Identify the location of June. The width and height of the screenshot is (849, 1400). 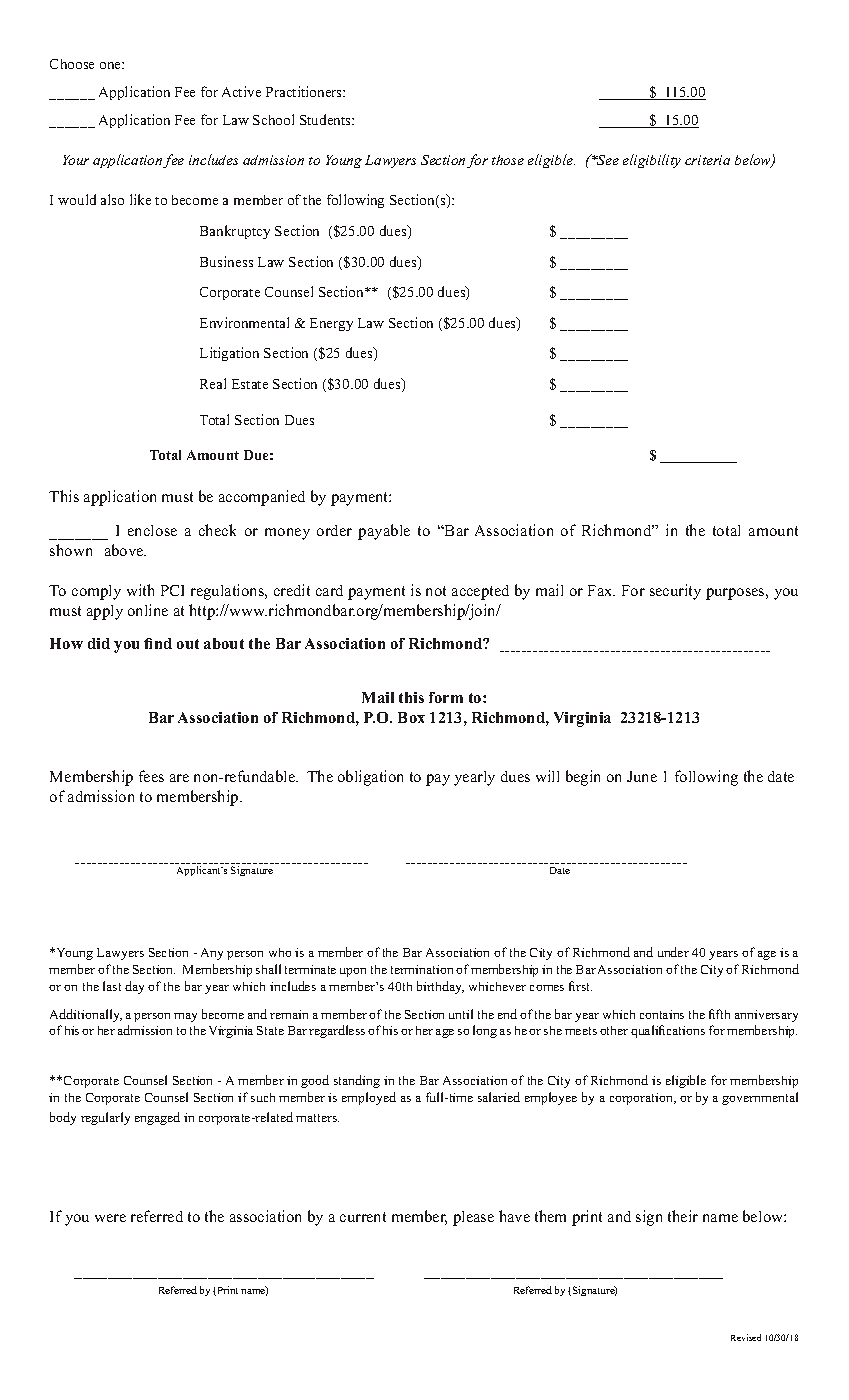
(642, 776).
